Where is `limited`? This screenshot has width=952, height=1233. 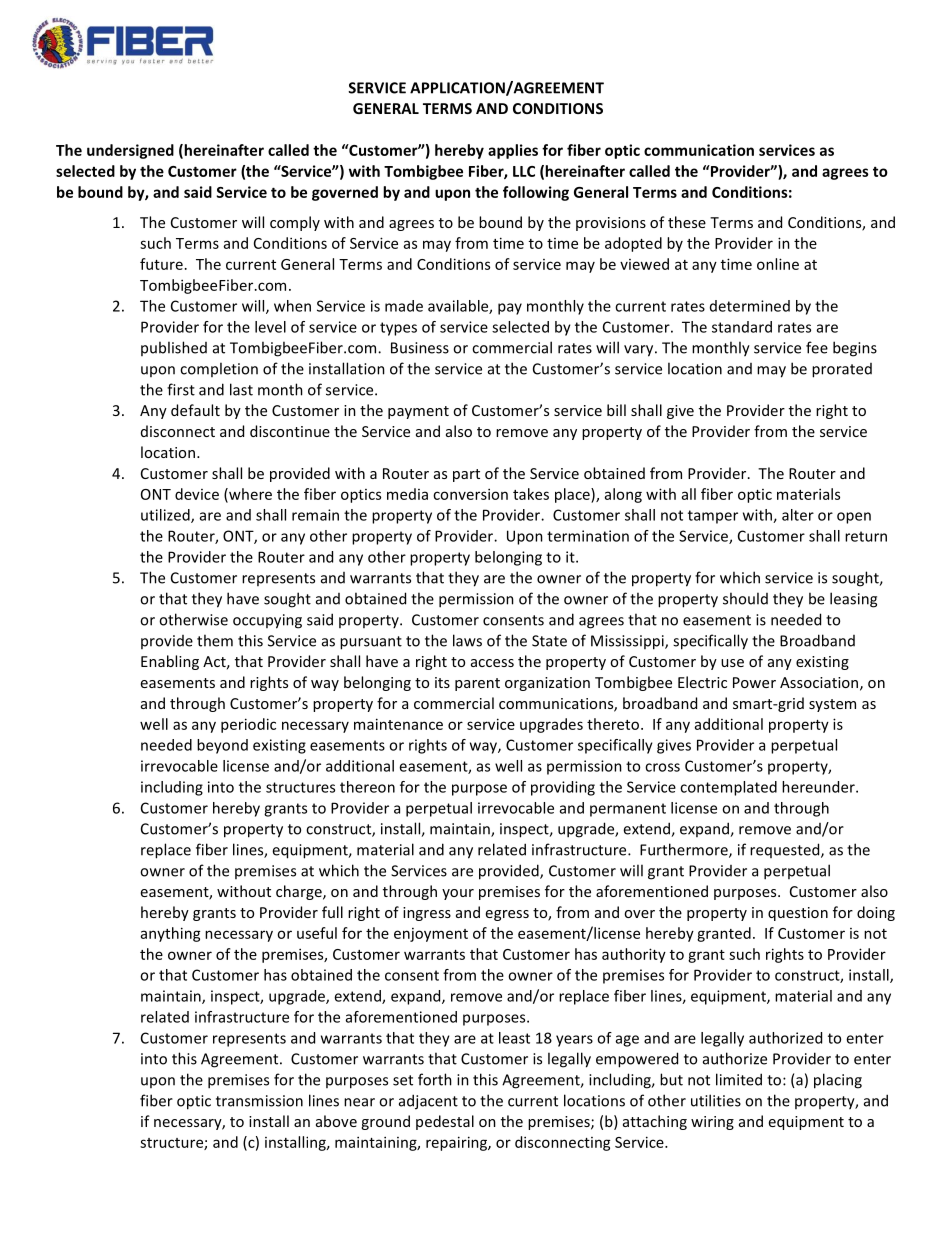
limited is located at coordinates (739, 1079).
